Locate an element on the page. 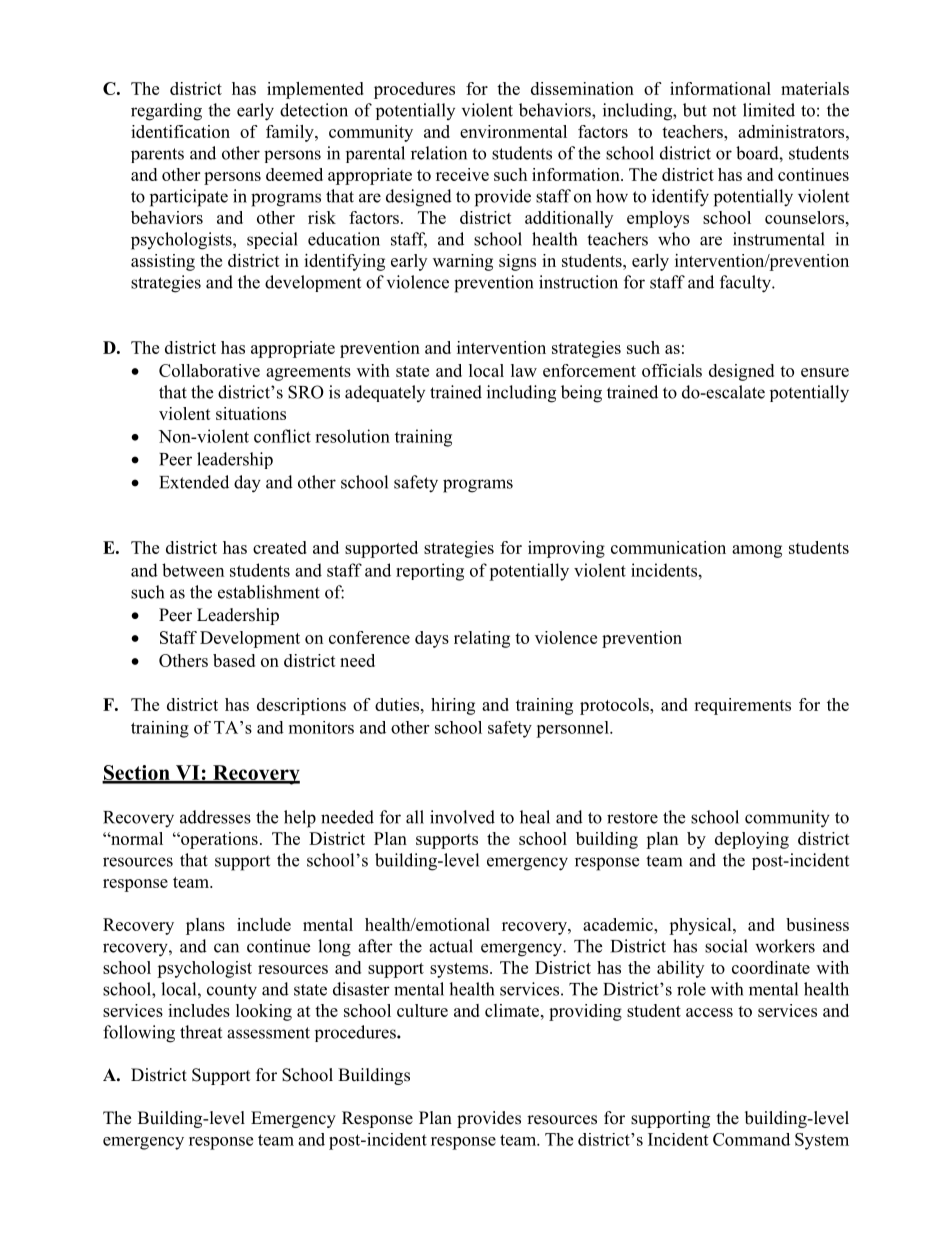 The height and width of the page is (1233, 952). identification is located at coordinates (180, 131).
